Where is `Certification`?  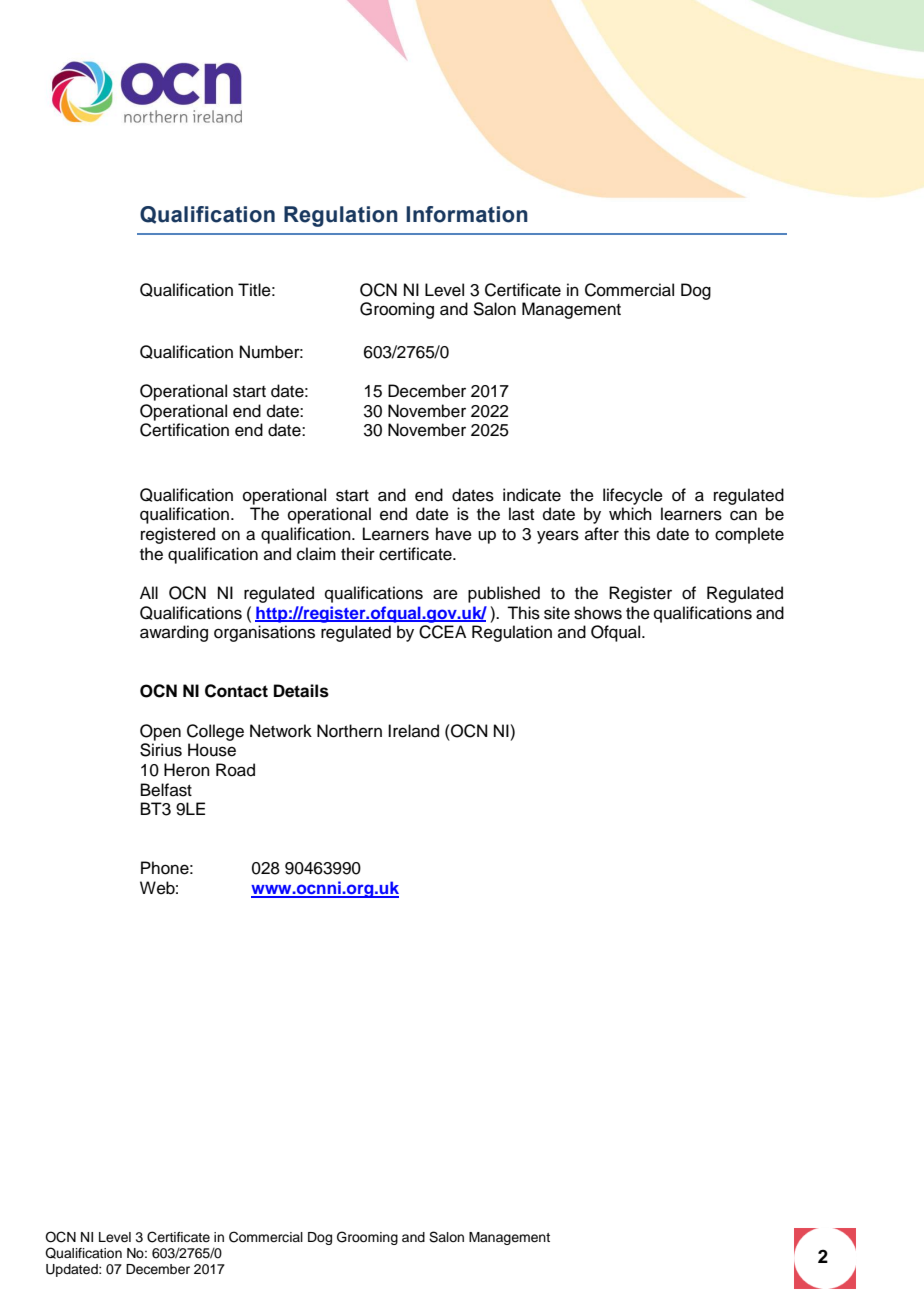
Certification is located at coordinates (184, 430).
